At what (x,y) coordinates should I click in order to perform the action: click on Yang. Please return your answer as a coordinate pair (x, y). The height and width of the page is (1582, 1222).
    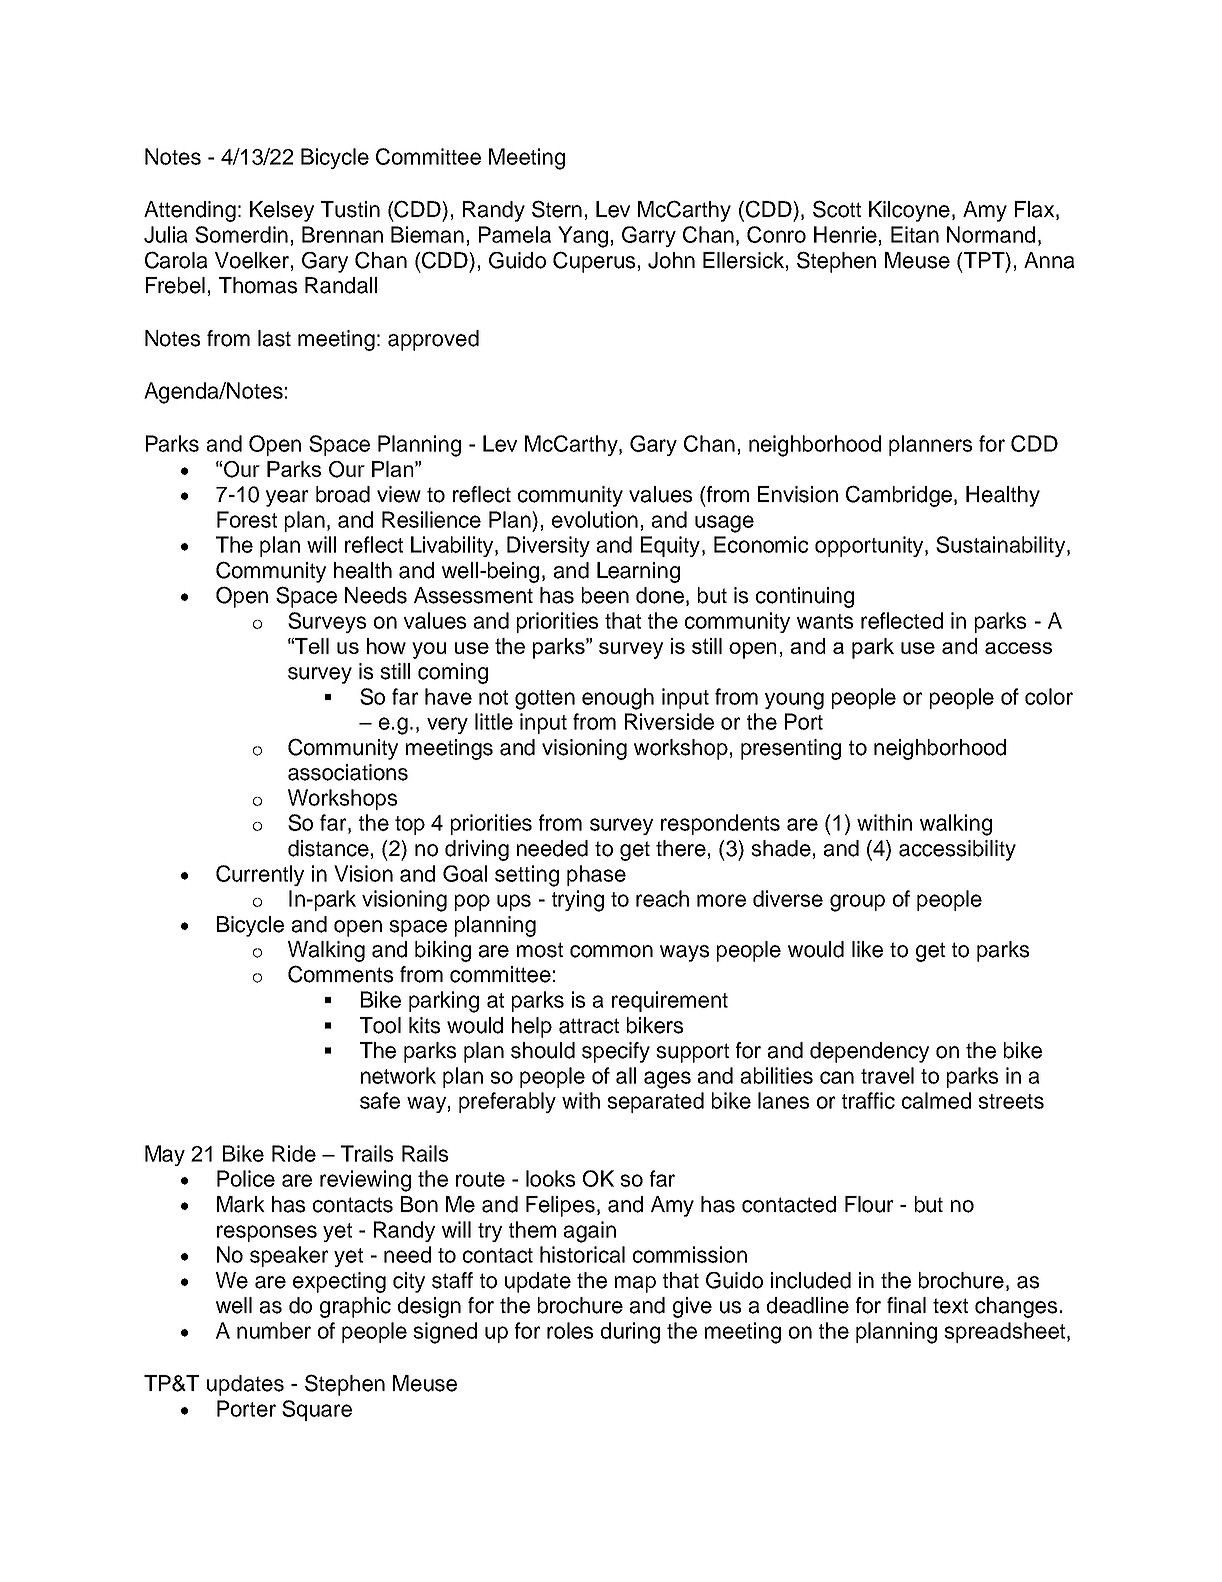
    Looking at the image, I should click on (583, 237).
